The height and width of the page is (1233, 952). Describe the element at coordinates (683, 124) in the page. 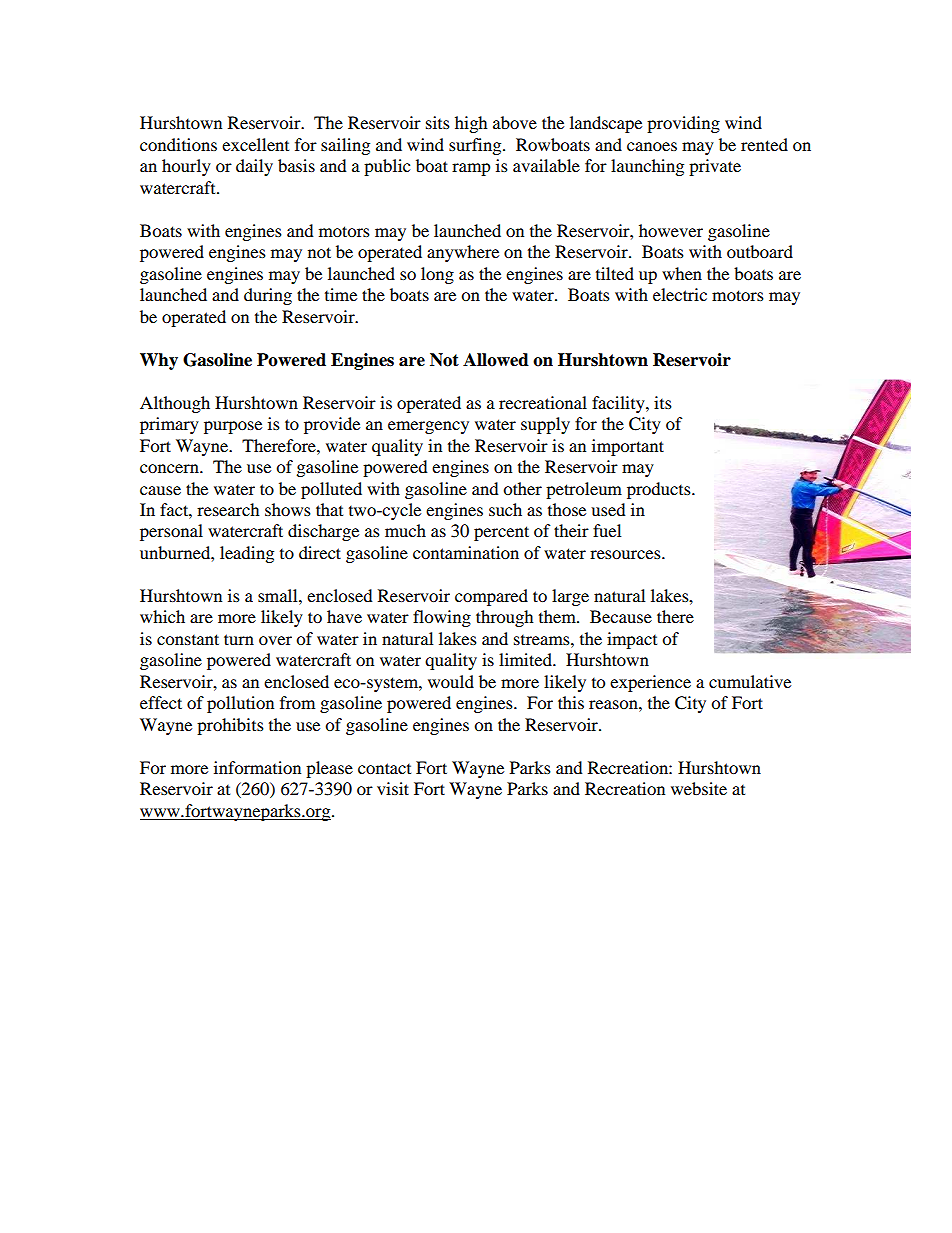

I see `providing` at that location.
